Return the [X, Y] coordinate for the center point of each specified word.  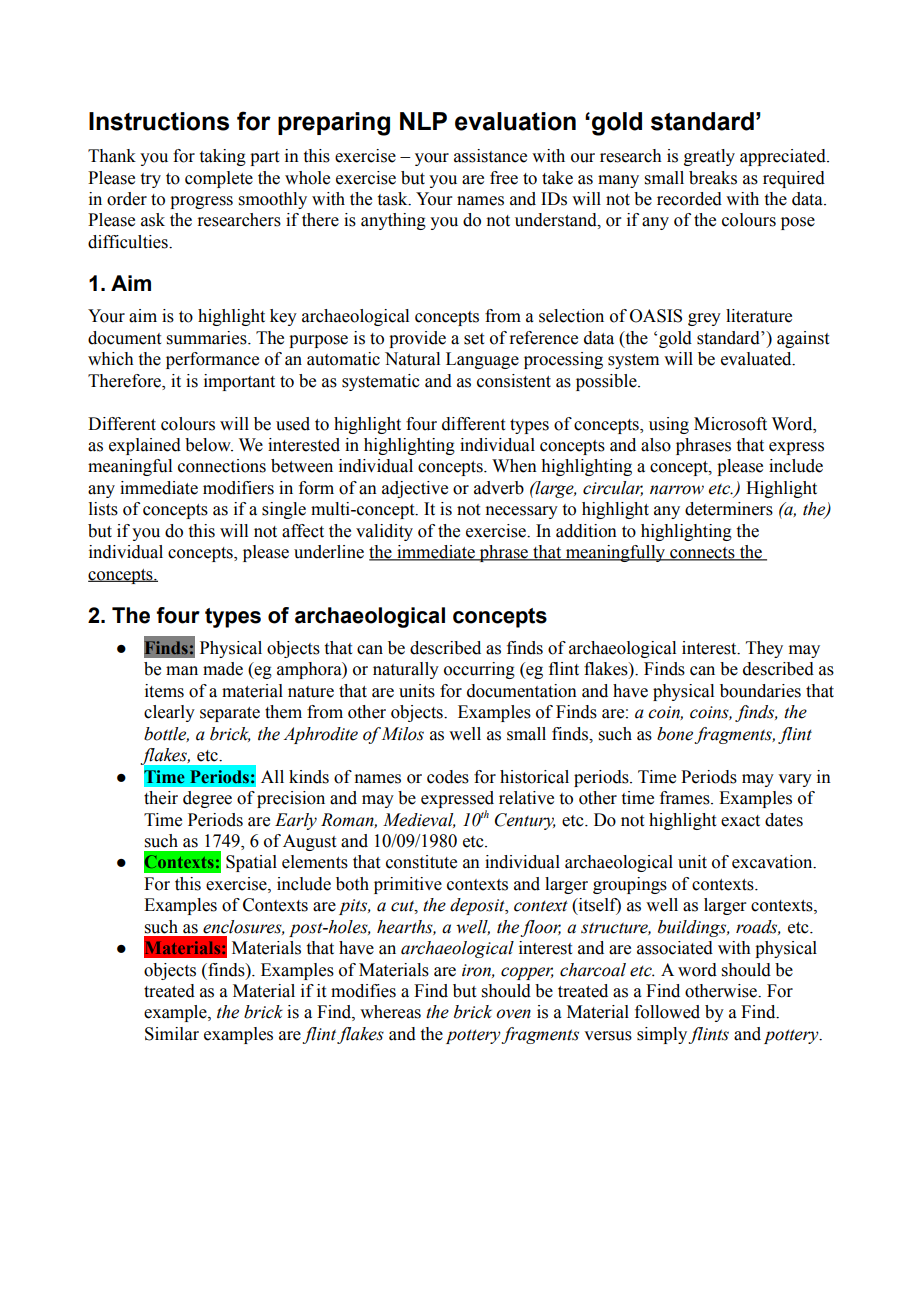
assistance [490, 156]
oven [513, 1014]
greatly [709, 157]
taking [223, 157]
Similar [172, 1034]
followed [667, 1012]
